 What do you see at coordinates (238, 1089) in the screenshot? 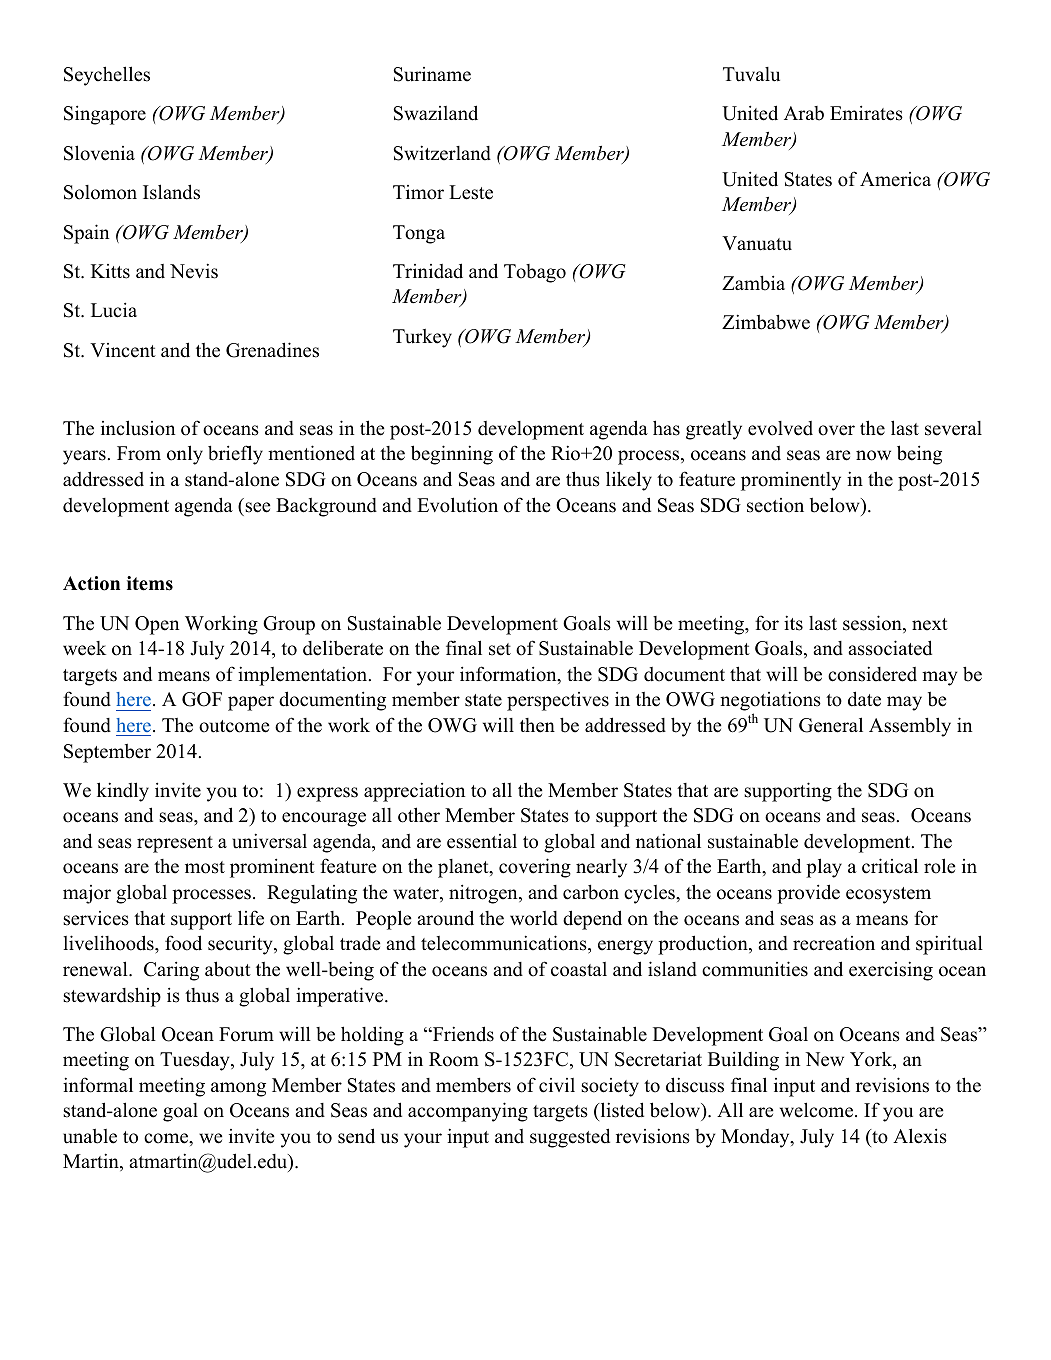
I see `among` at bounding box center [238, 1089].
